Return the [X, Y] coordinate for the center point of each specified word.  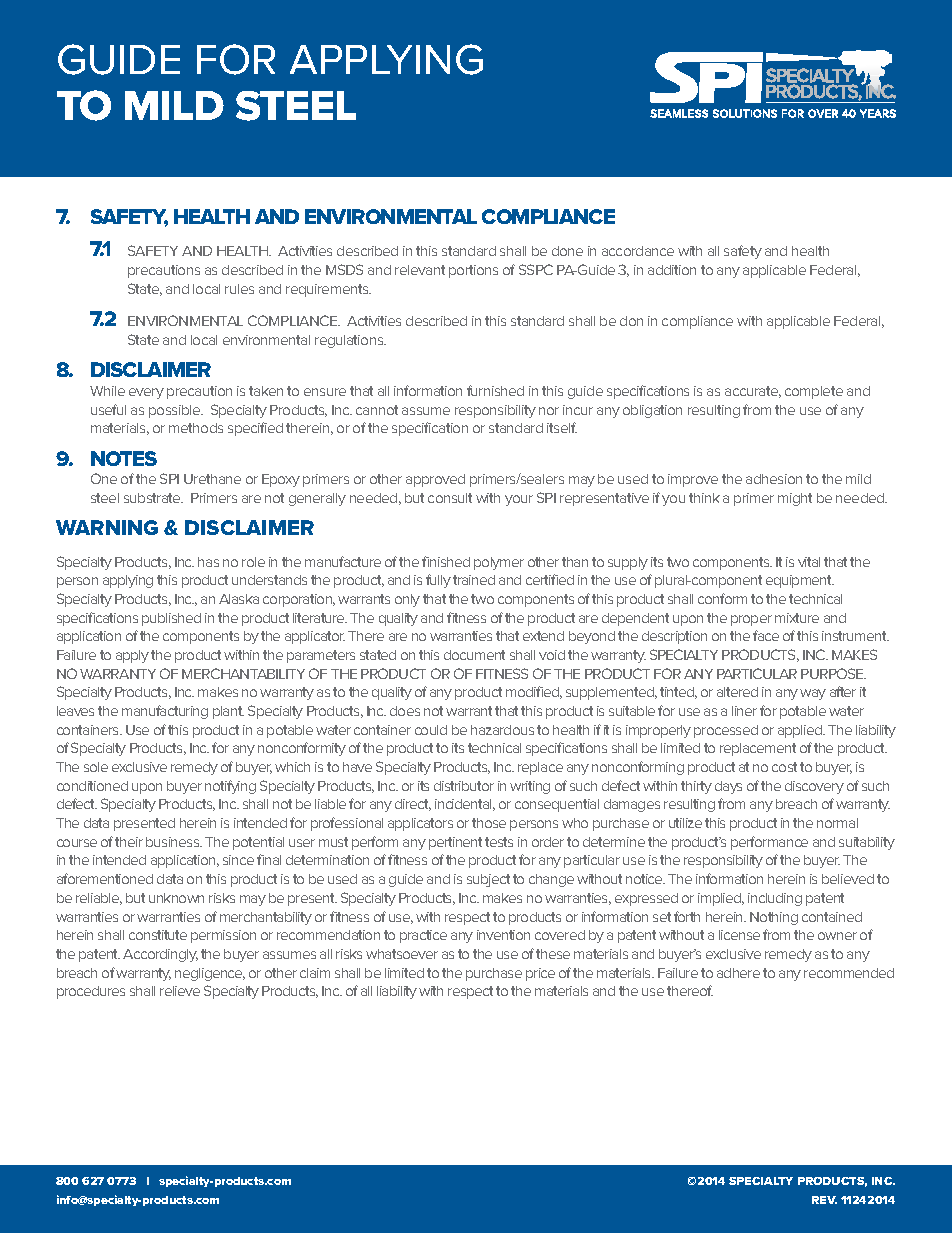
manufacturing [165, 712]
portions [473, 271]
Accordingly [160, 955]
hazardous [502, 730]
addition [672, 270]
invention [503, 935]
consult [450, 498]
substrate [153, 498]
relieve [180, 991]
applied [801, 731]
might [795, 499]
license [739, 935]
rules [239, 289]
